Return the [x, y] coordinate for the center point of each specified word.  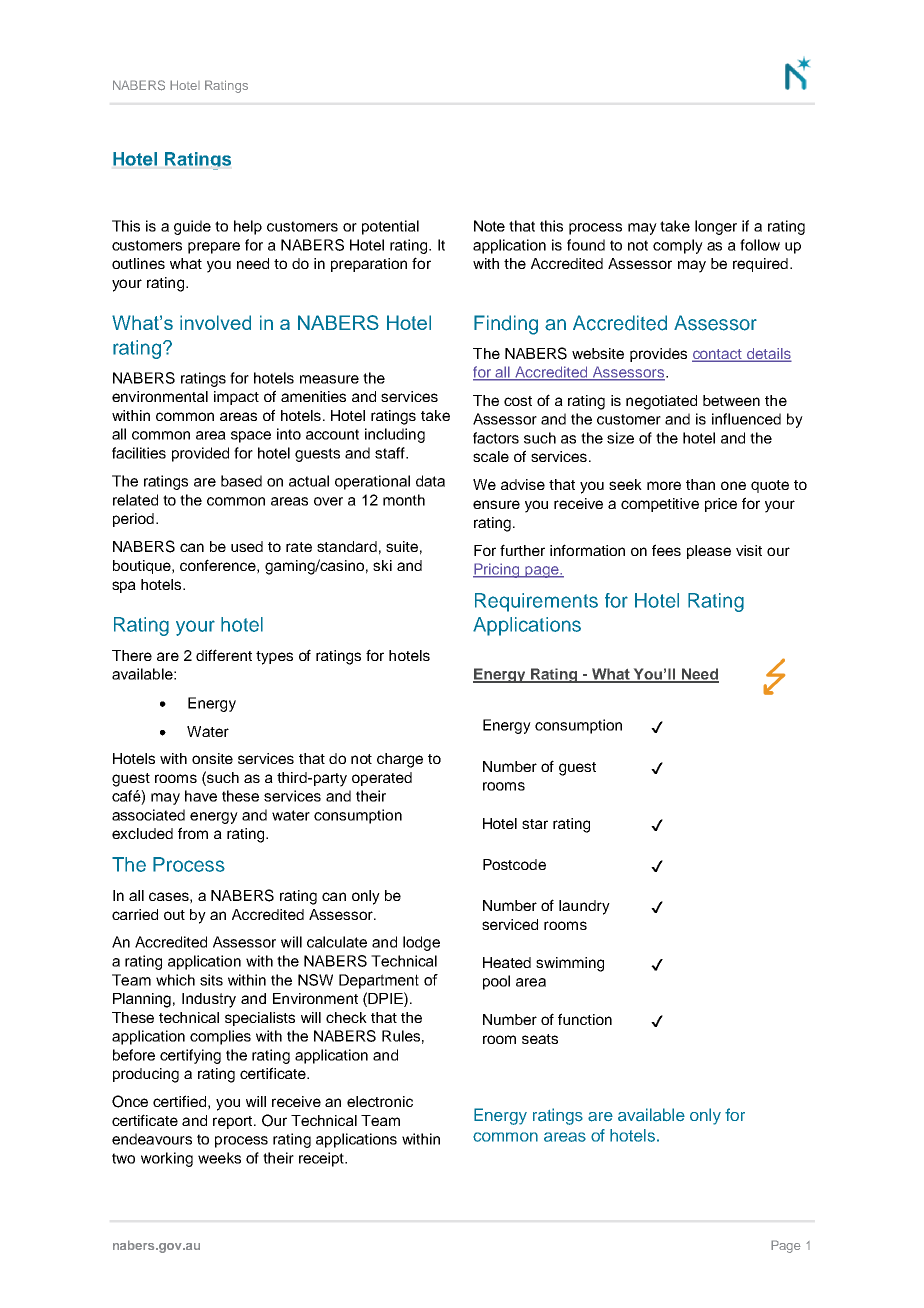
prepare [214, 248]
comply [678, 246]
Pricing [497, 570]
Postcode [514, 864]
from [193, 833]
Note [489, 226]
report [234, 1122]
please [709, 552]
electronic [380, 1101]
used [247, 546]
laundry [584, 907]
